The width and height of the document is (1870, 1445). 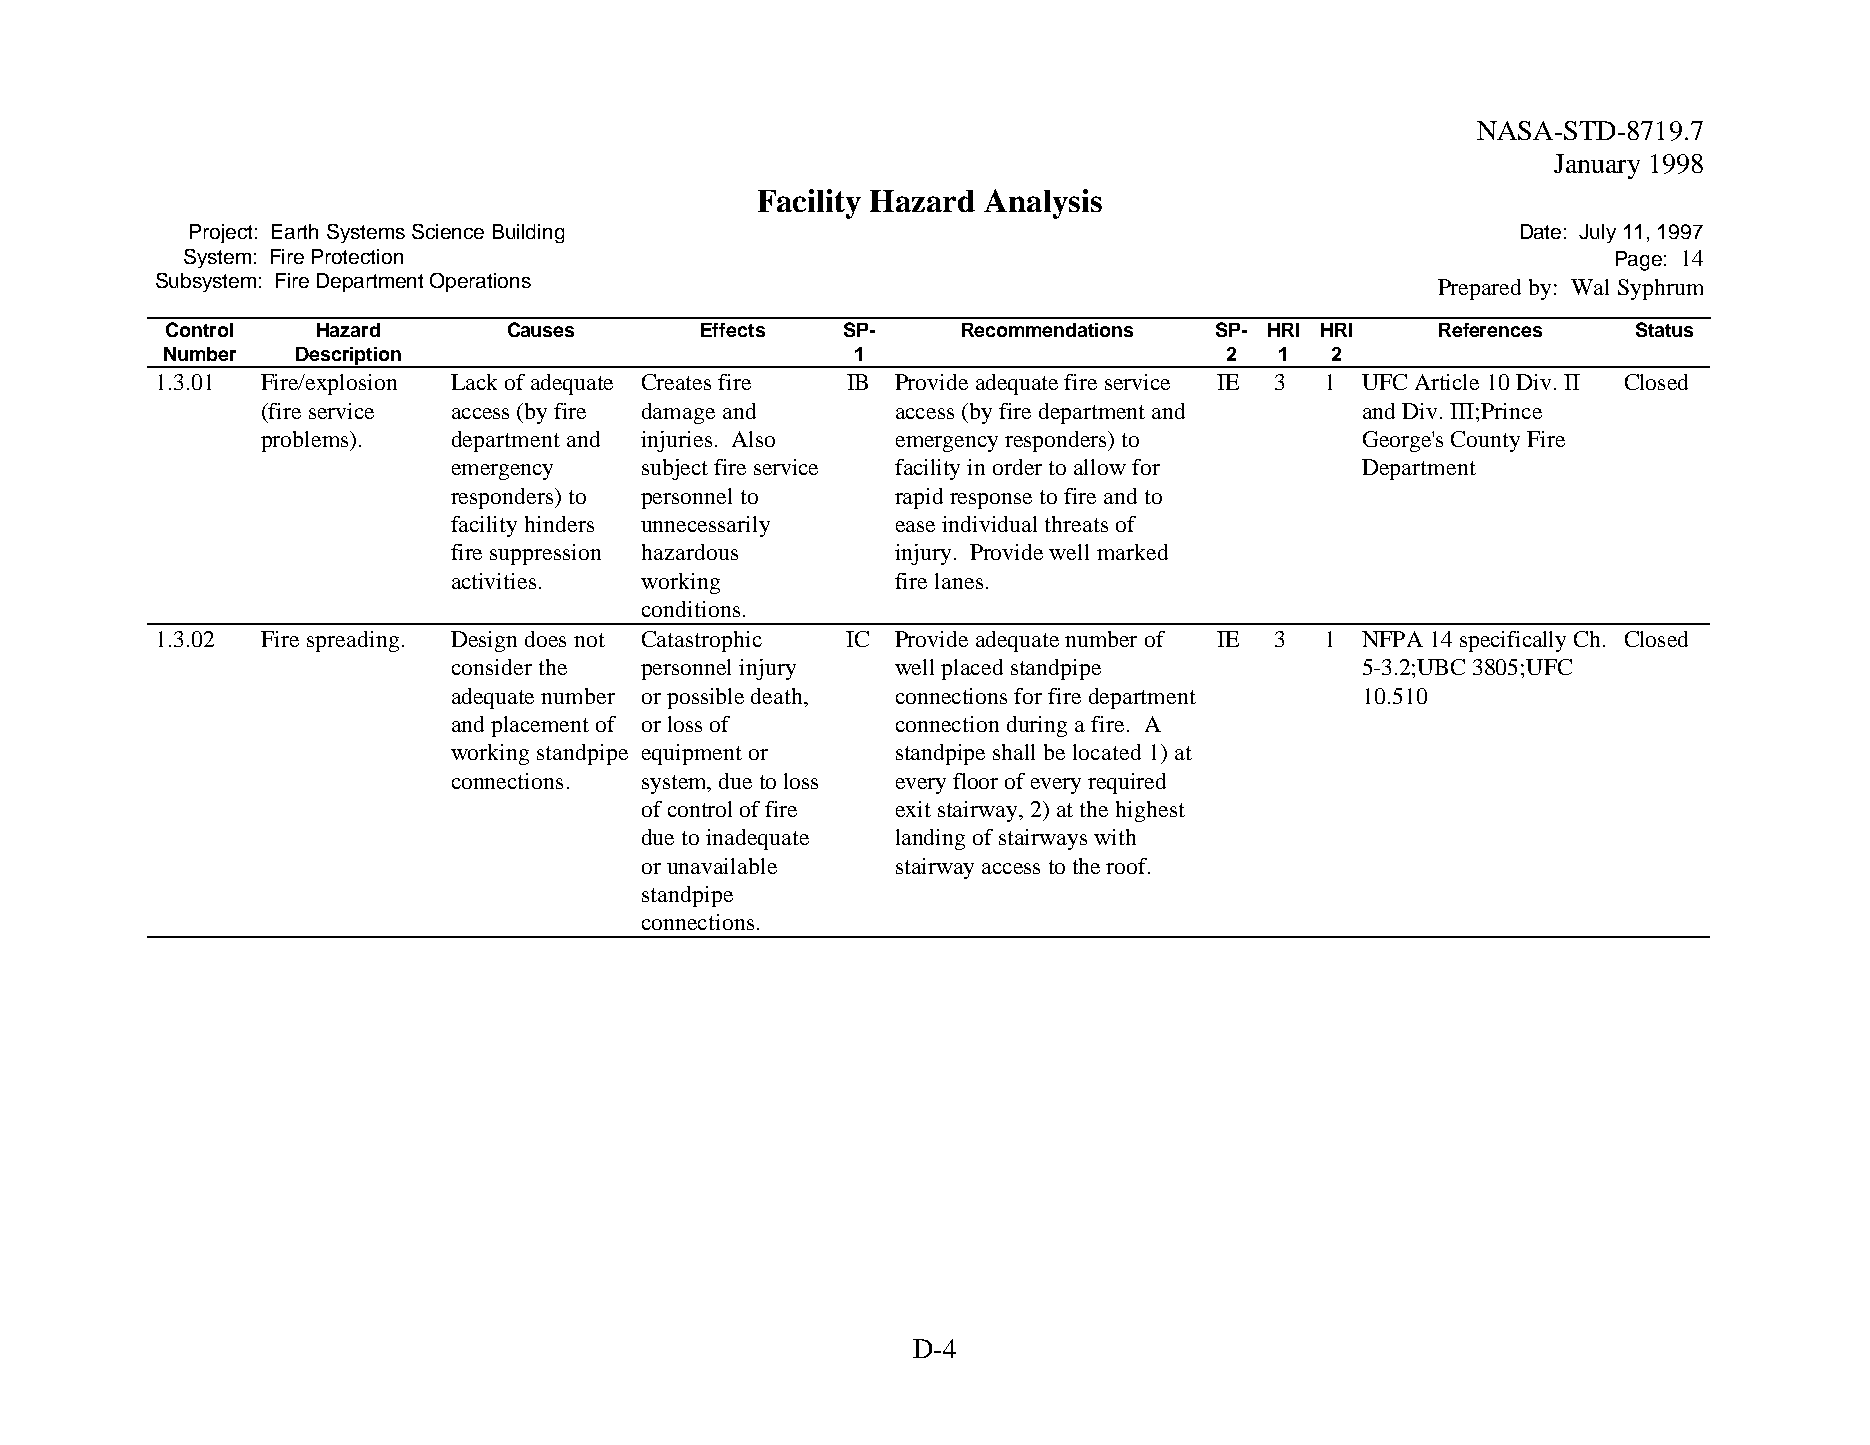 What do you see at coordinates (1043, 204) in the document?
I see `Analysis` at bounding box center [1043, 204].
